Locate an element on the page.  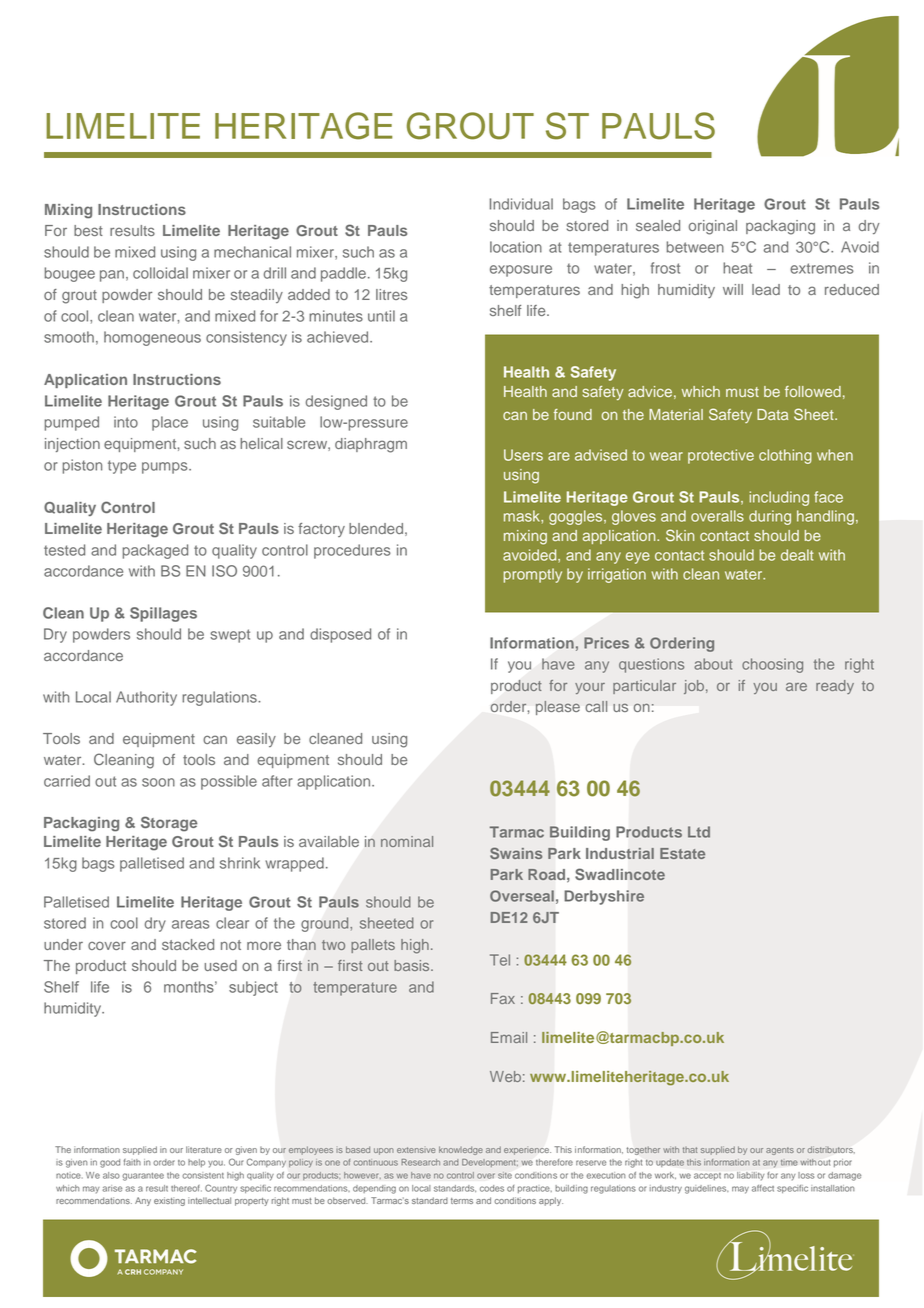
mask is located at coordinates (523, 516).
